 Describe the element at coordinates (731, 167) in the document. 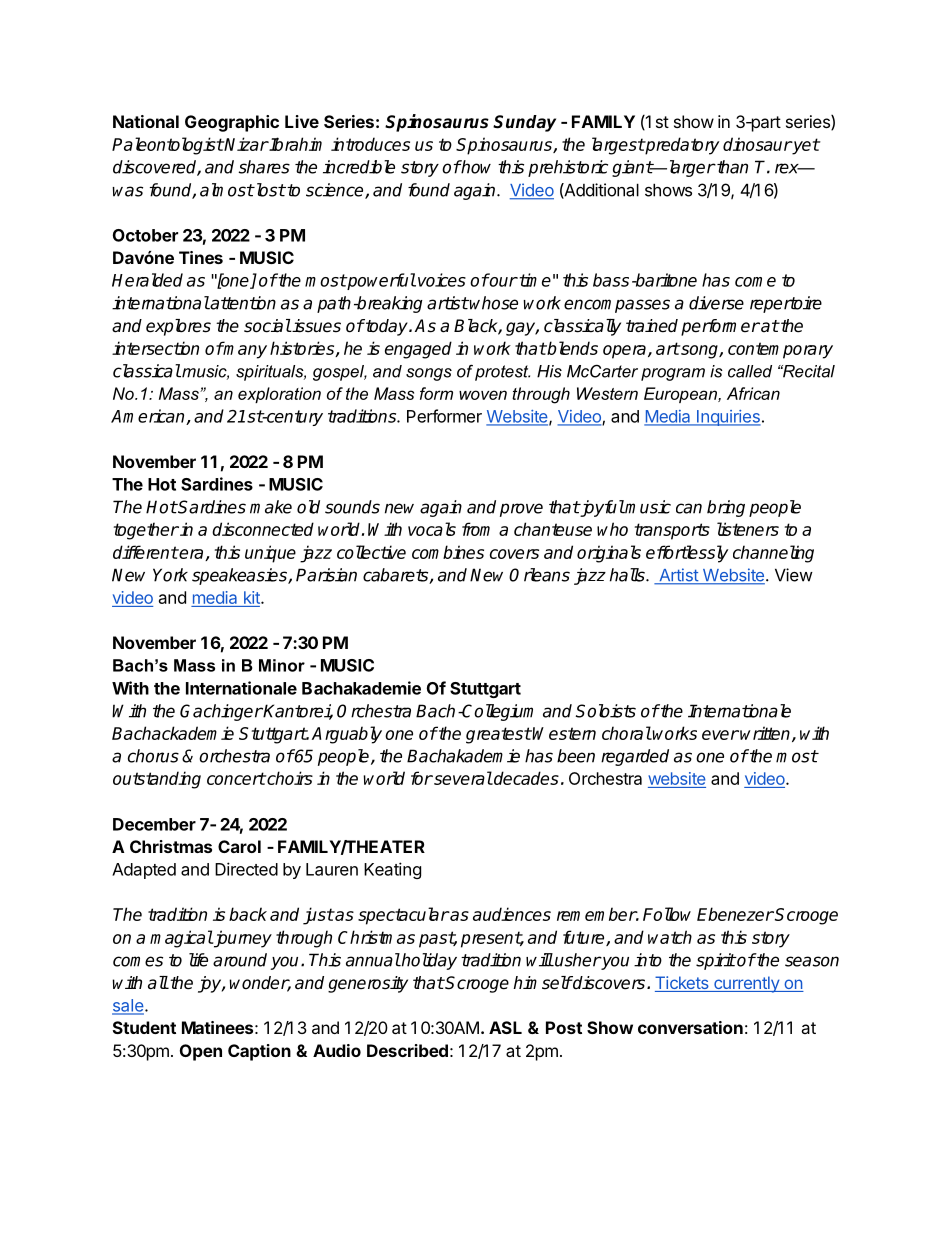

I see `than` at that location.
